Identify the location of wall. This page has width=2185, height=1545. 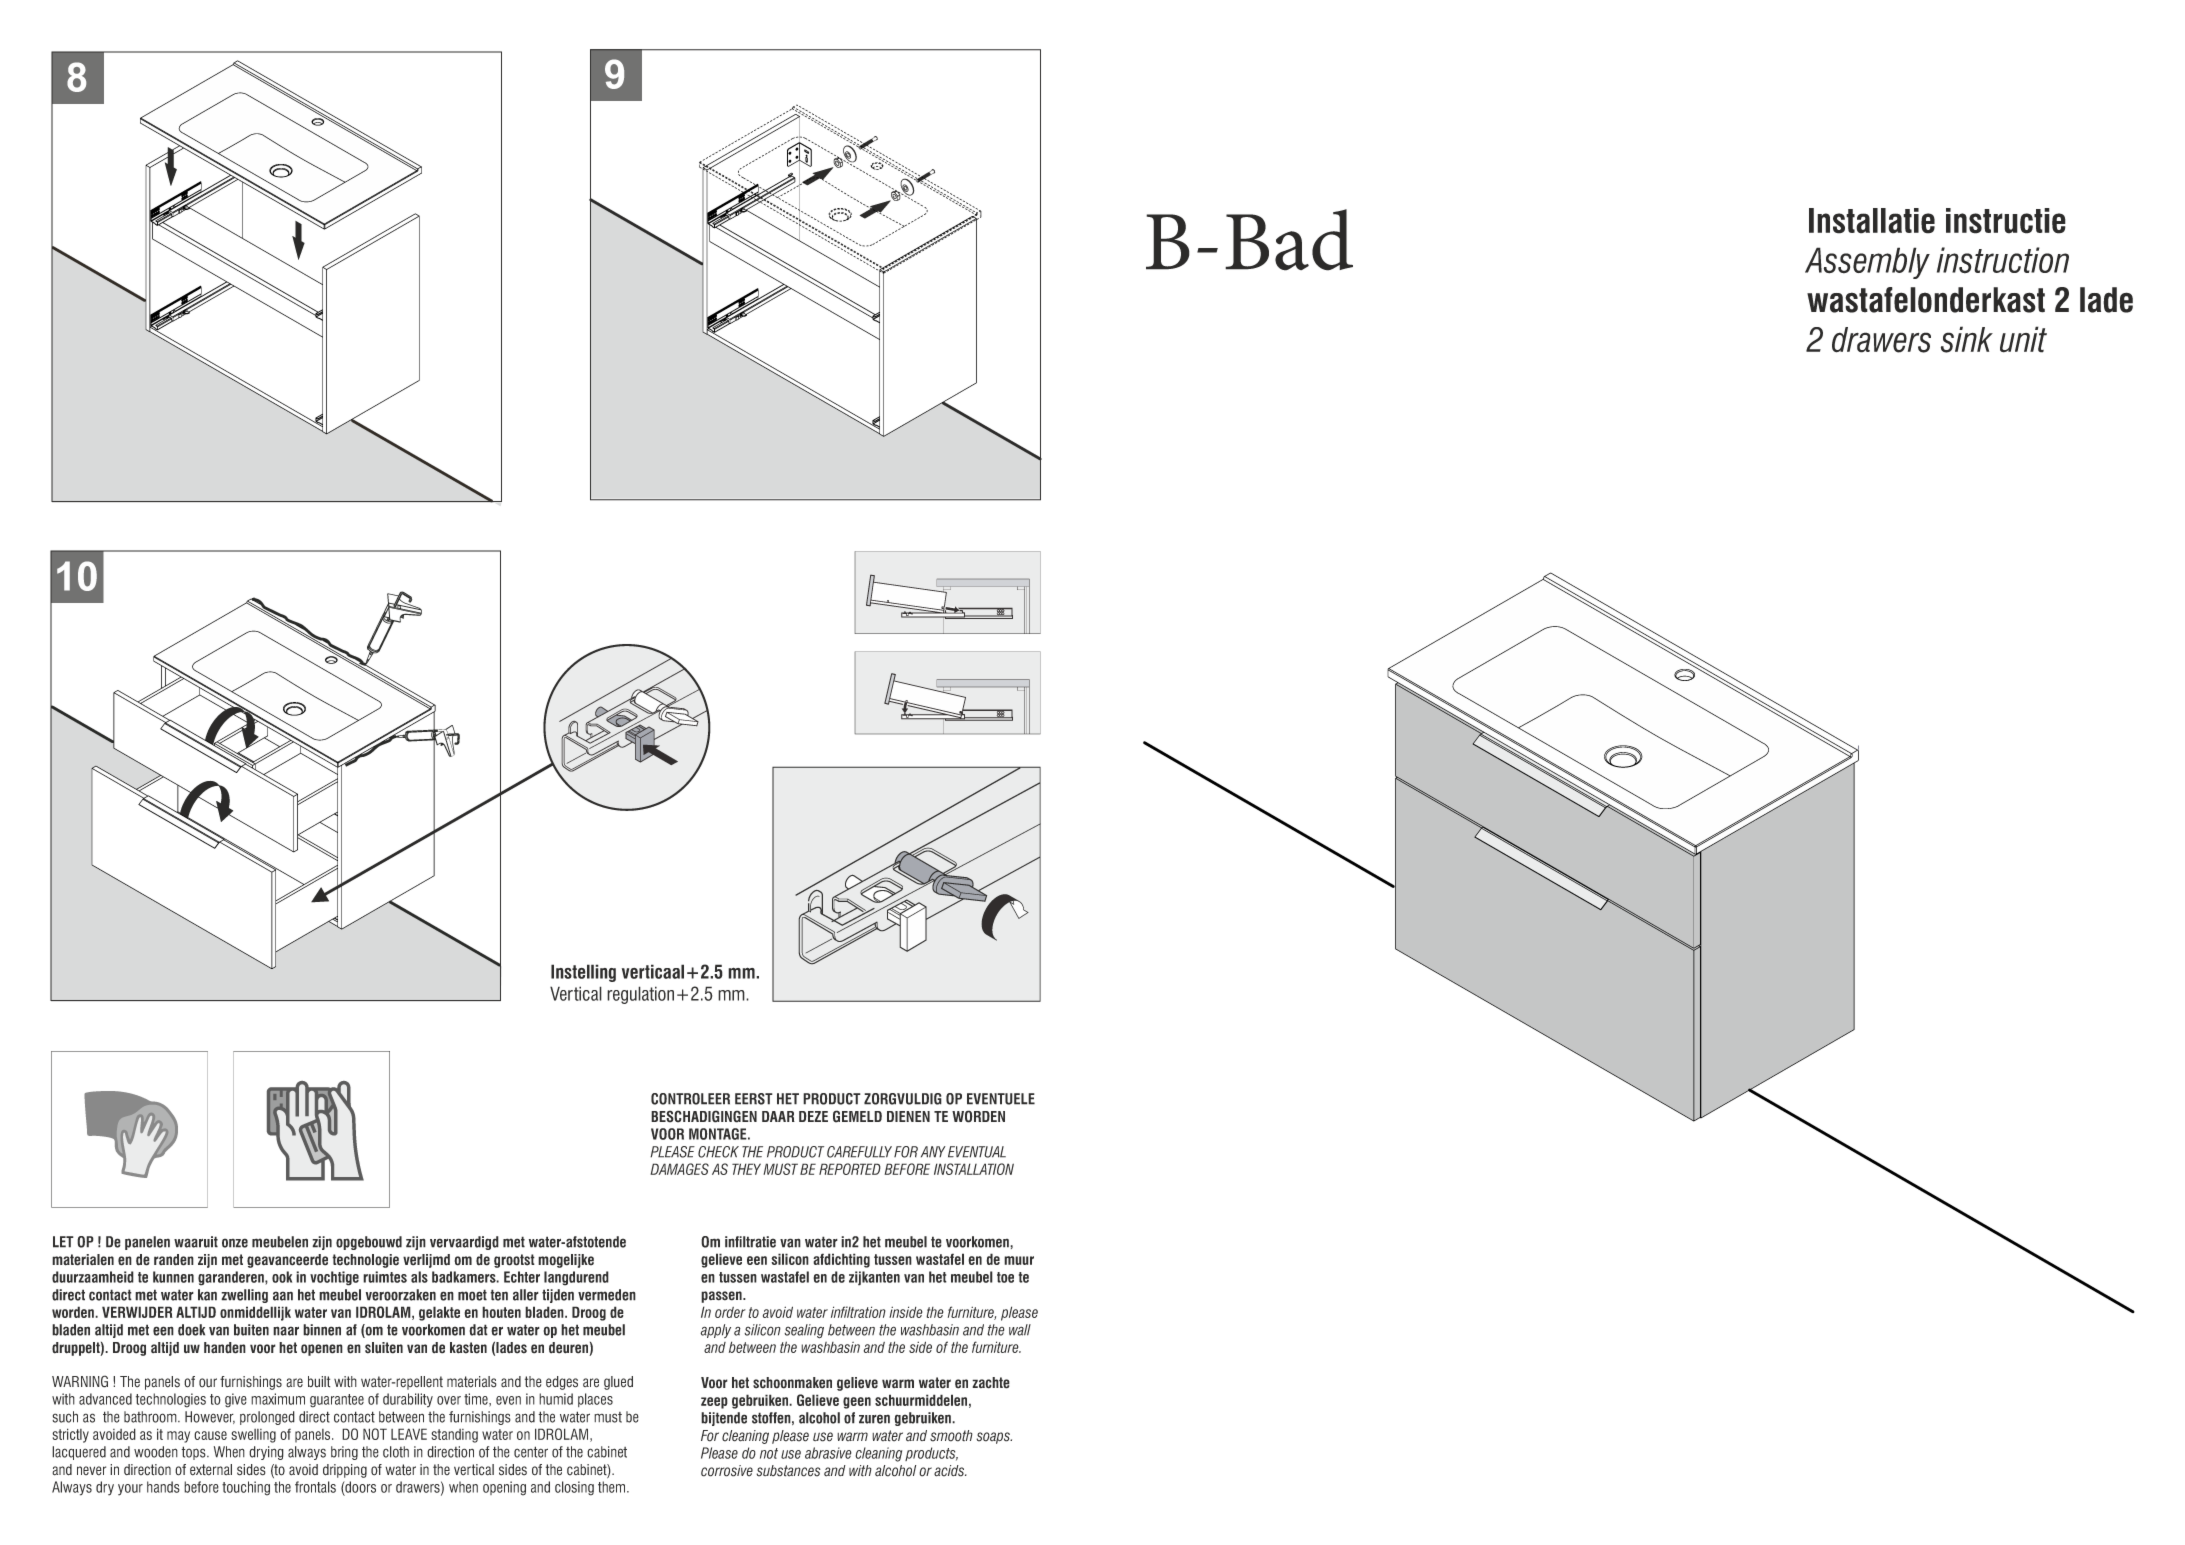
(1020, 1330).
